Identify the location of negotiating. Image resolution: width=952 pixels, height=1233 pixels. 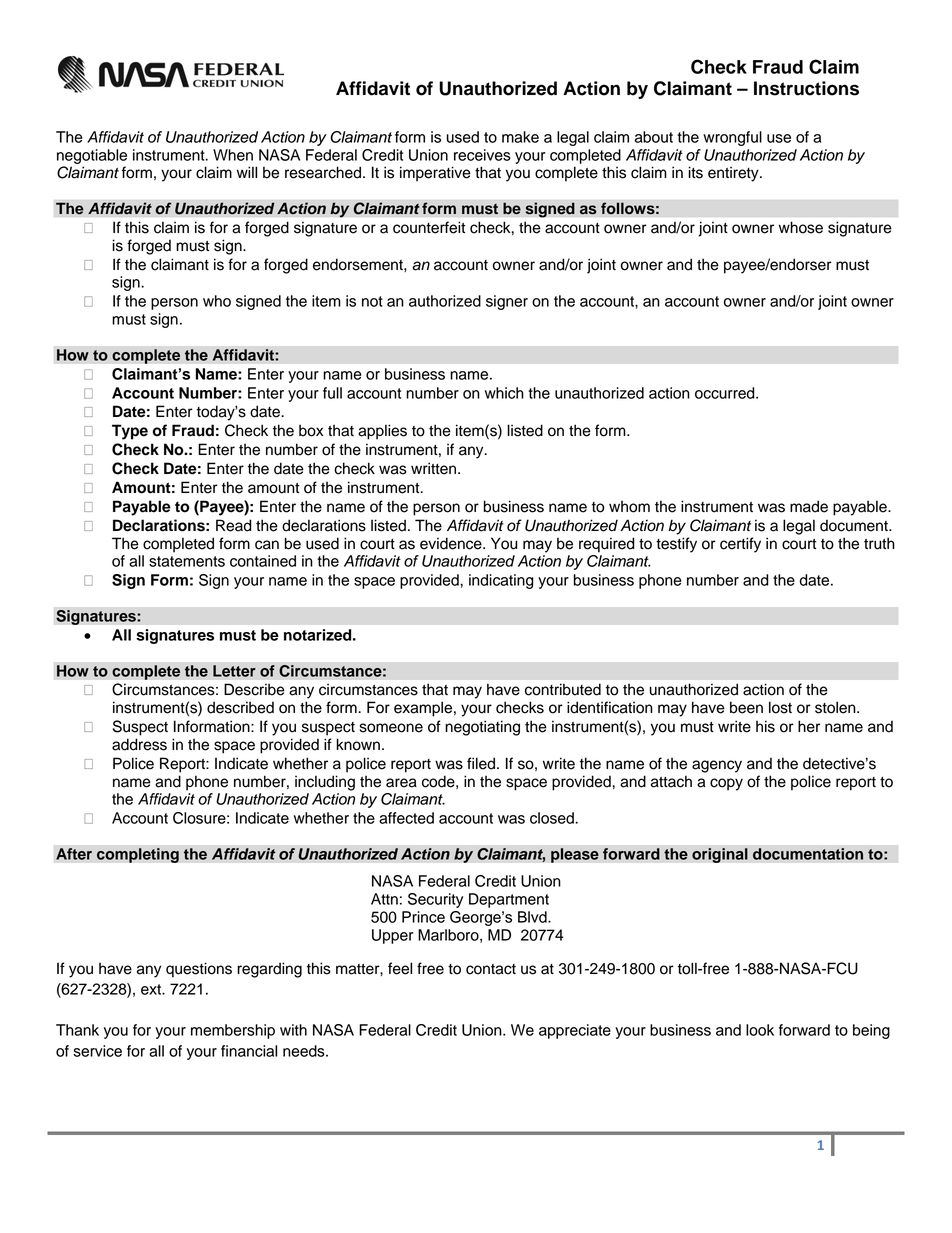
(482, 728).
